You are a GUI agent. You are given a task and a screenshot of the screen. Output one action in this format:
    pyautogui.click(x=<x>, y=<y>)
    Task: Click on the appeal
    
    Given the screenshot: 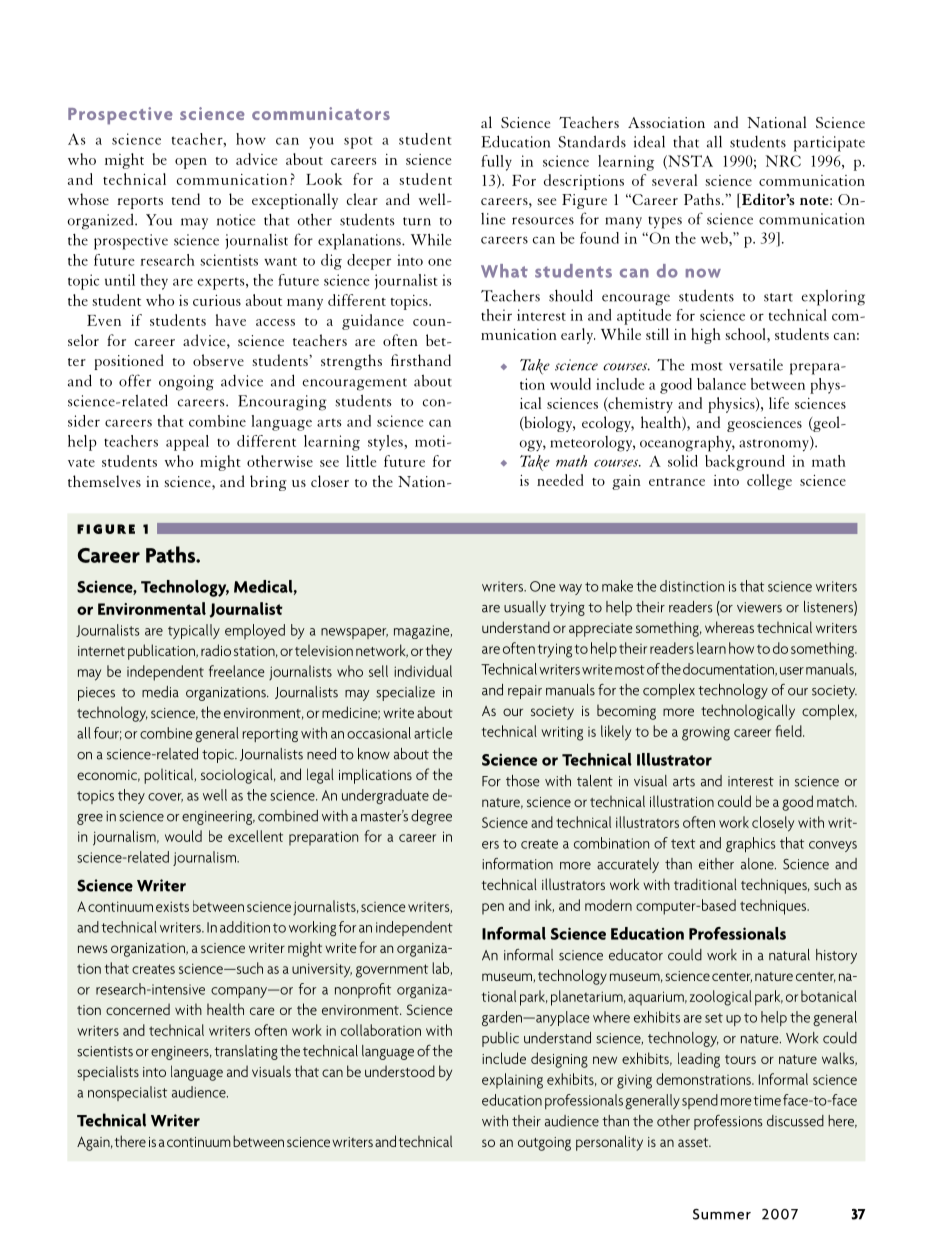 What is the action you would take?
    pyautogui.click(x=187, y=443)
